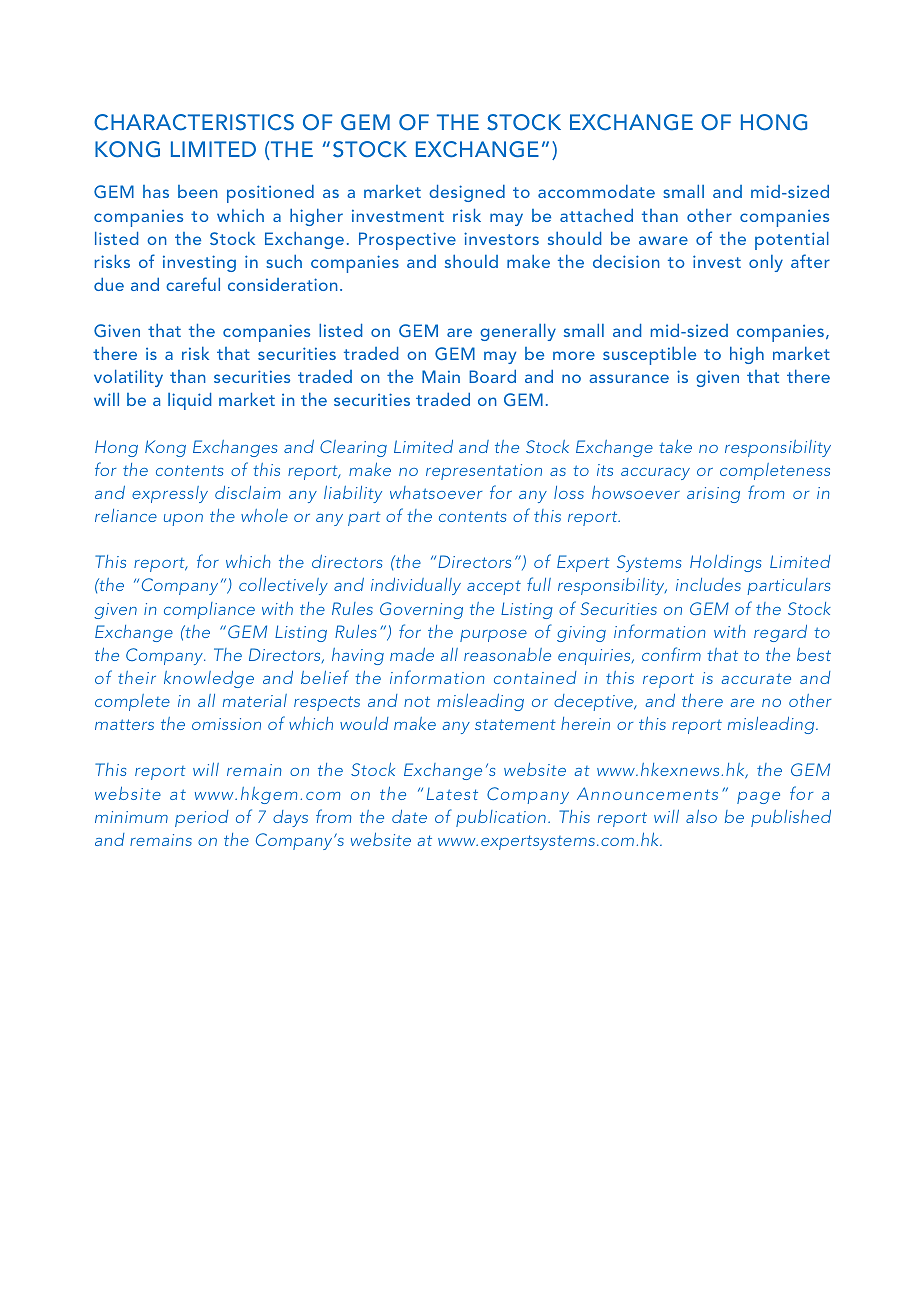 The image size is (924, 1311). I want to click on CHARACTERISTICS, so click(194, 122).
